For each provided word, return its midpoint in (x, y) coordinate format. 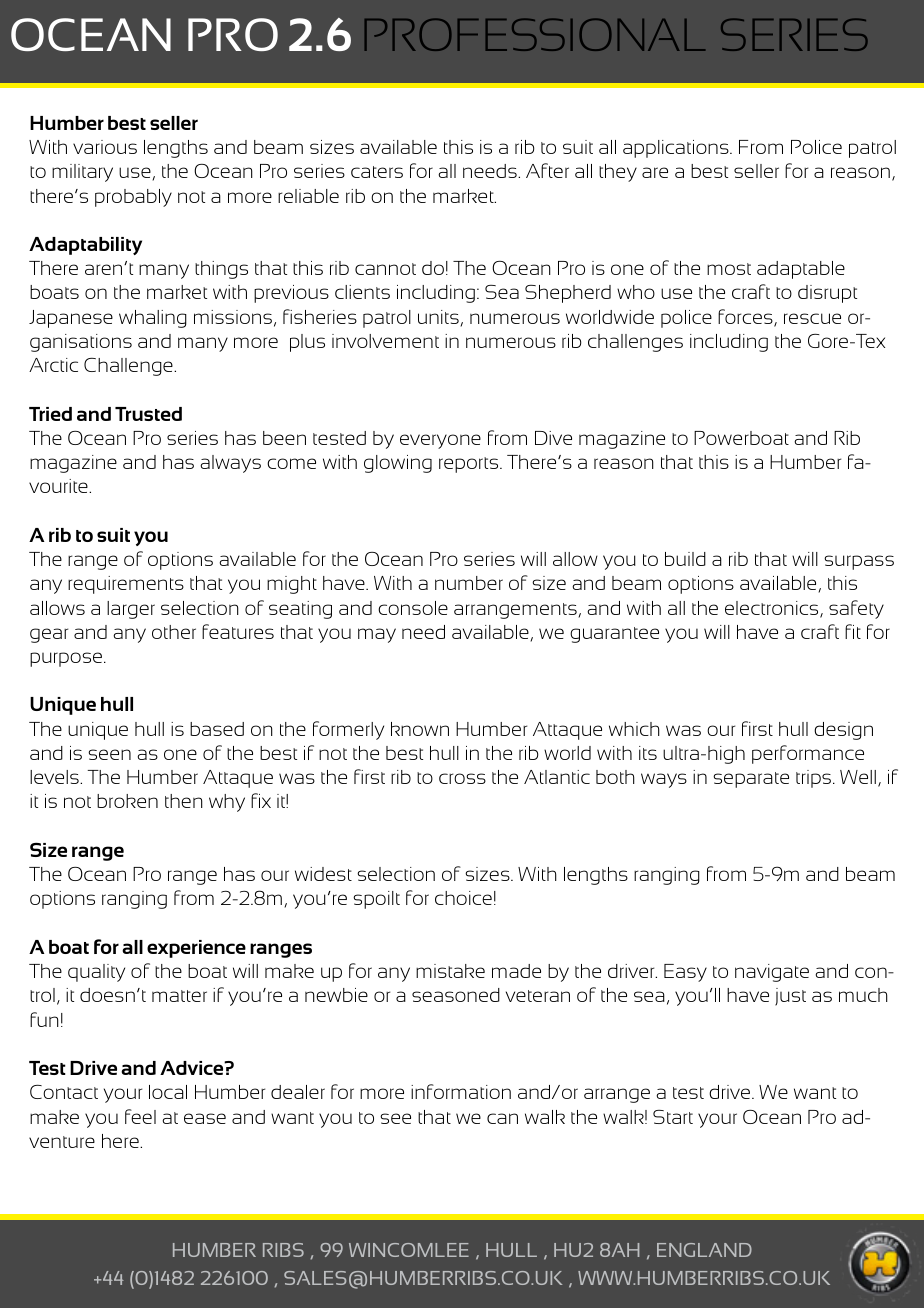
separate (751, 780)
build (685, 559)
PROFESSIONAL (535, 34)
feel (140, 1116)
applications (677, 149)
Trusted (148, 414)
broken (127, 801)
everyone (440, 441)
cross (462, 778)
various (105, 147)
